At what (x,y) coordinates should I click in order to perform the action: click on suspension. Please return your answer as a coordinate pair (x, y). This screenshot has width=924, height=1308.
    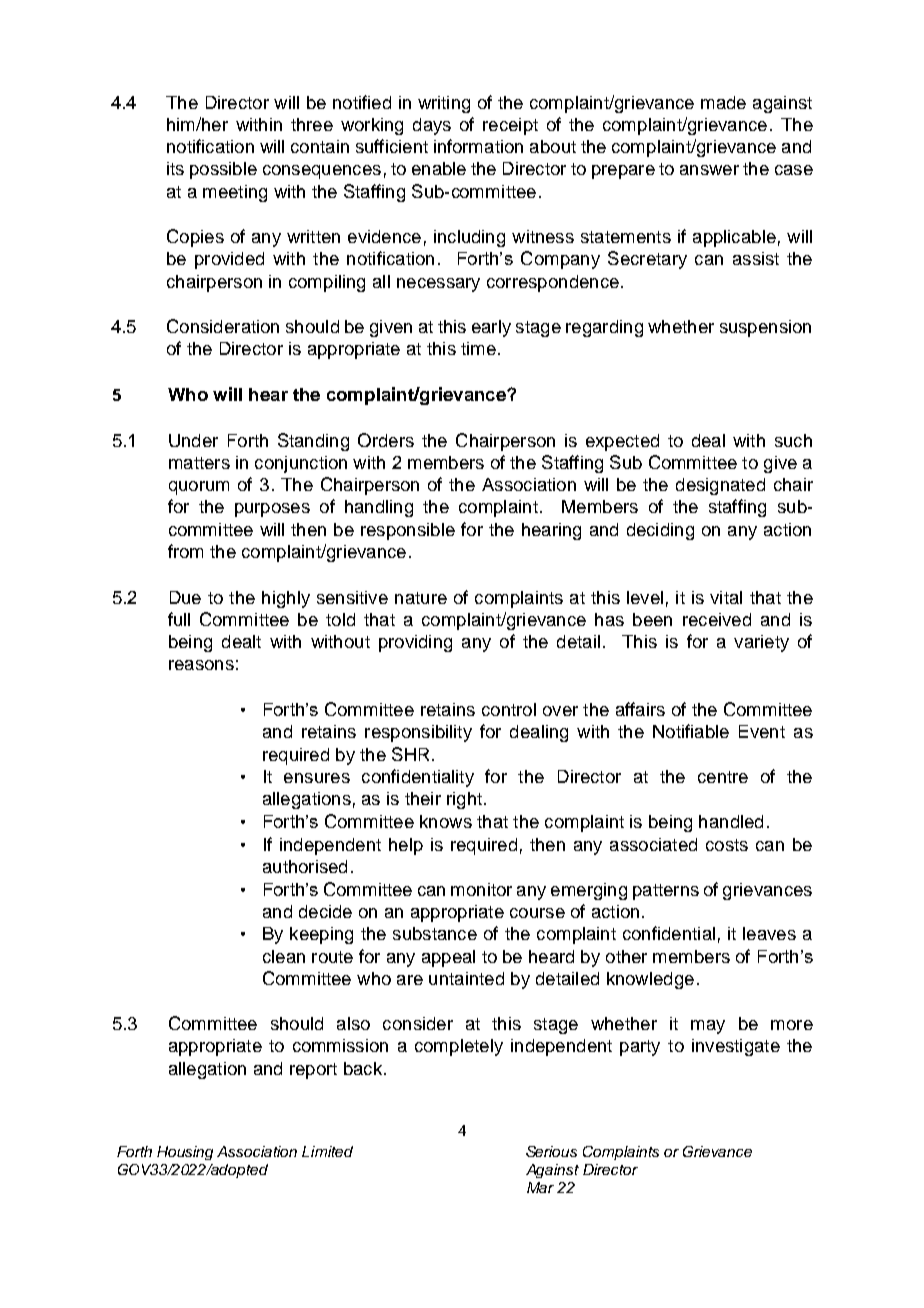
    Looking at the image, I should click on (765, 328).
